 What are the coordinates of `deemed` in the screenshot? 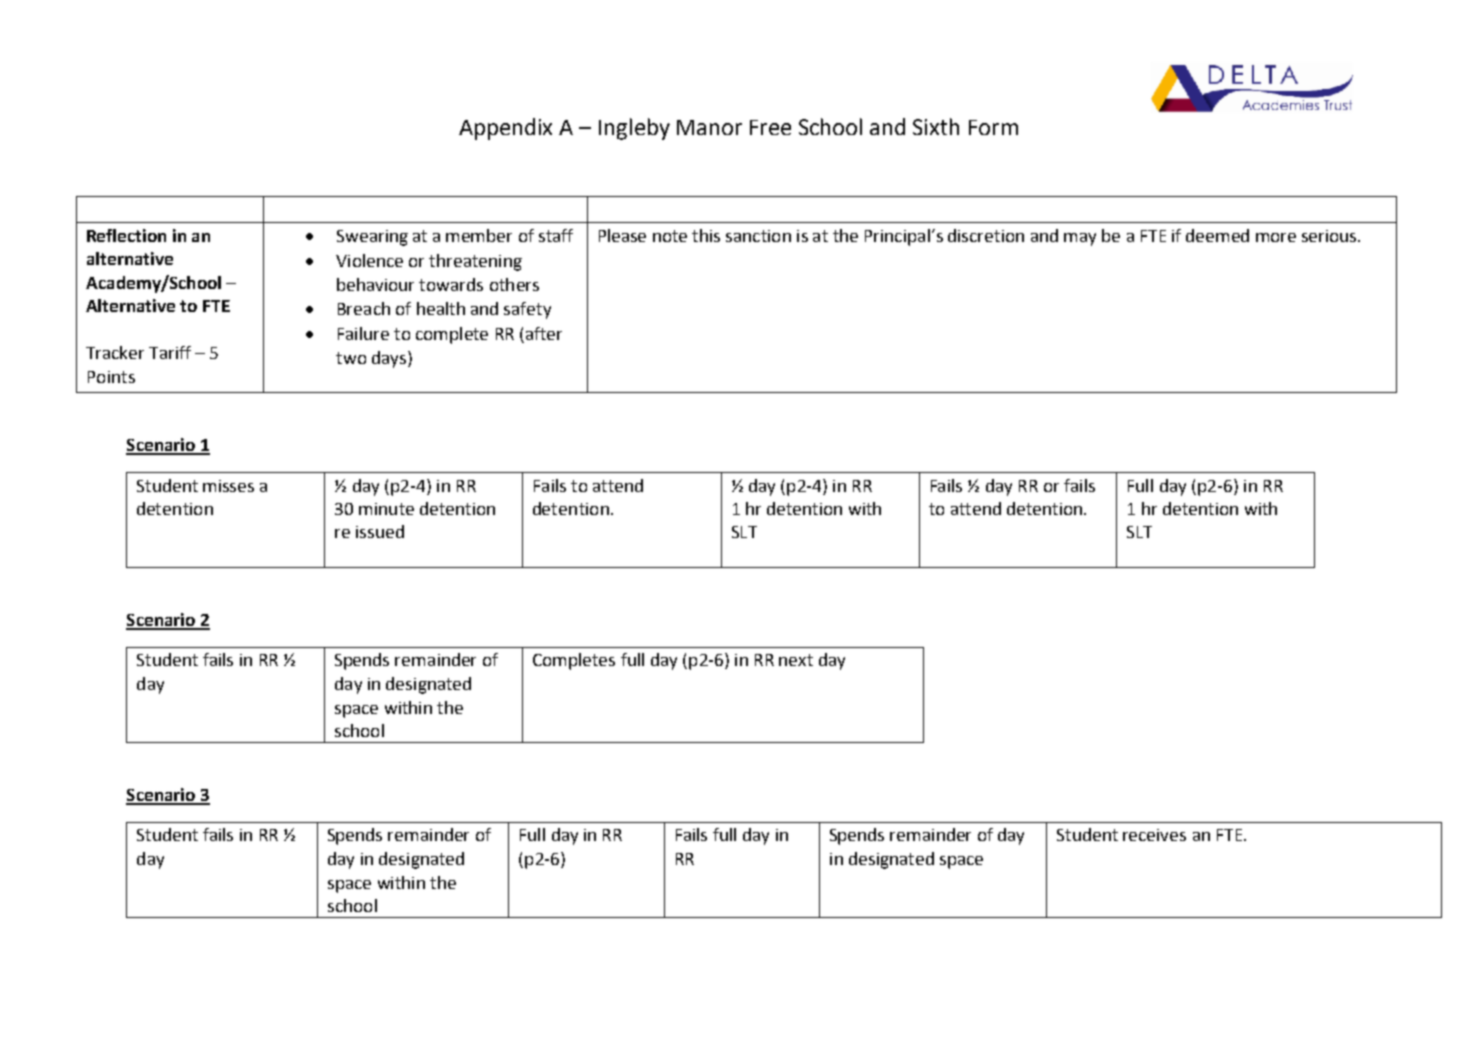 It's located at (1217, 235).
